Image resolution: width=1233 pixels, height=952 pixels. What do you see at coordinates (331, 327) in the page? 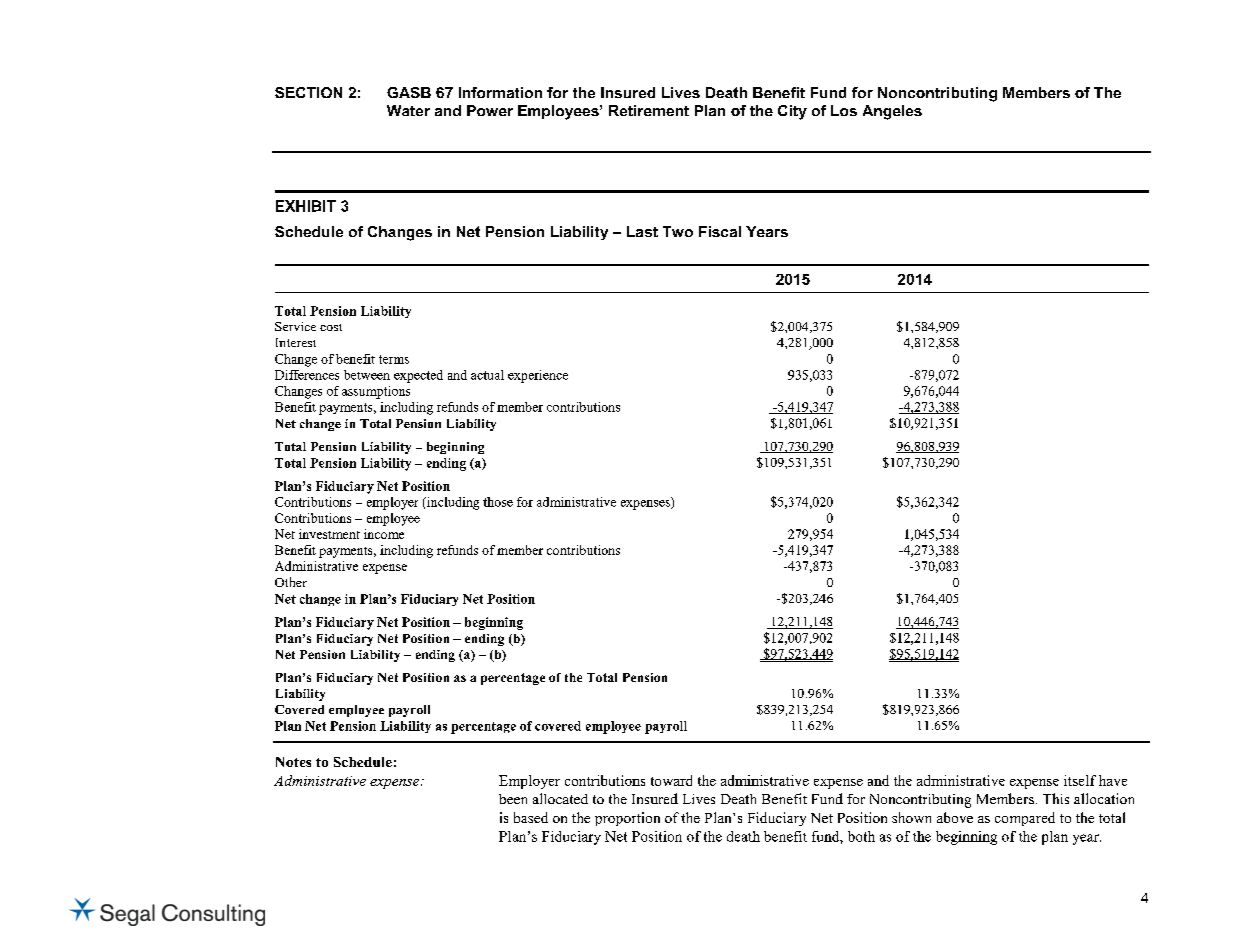
I see `cost` at bounding box center [331, 327].
